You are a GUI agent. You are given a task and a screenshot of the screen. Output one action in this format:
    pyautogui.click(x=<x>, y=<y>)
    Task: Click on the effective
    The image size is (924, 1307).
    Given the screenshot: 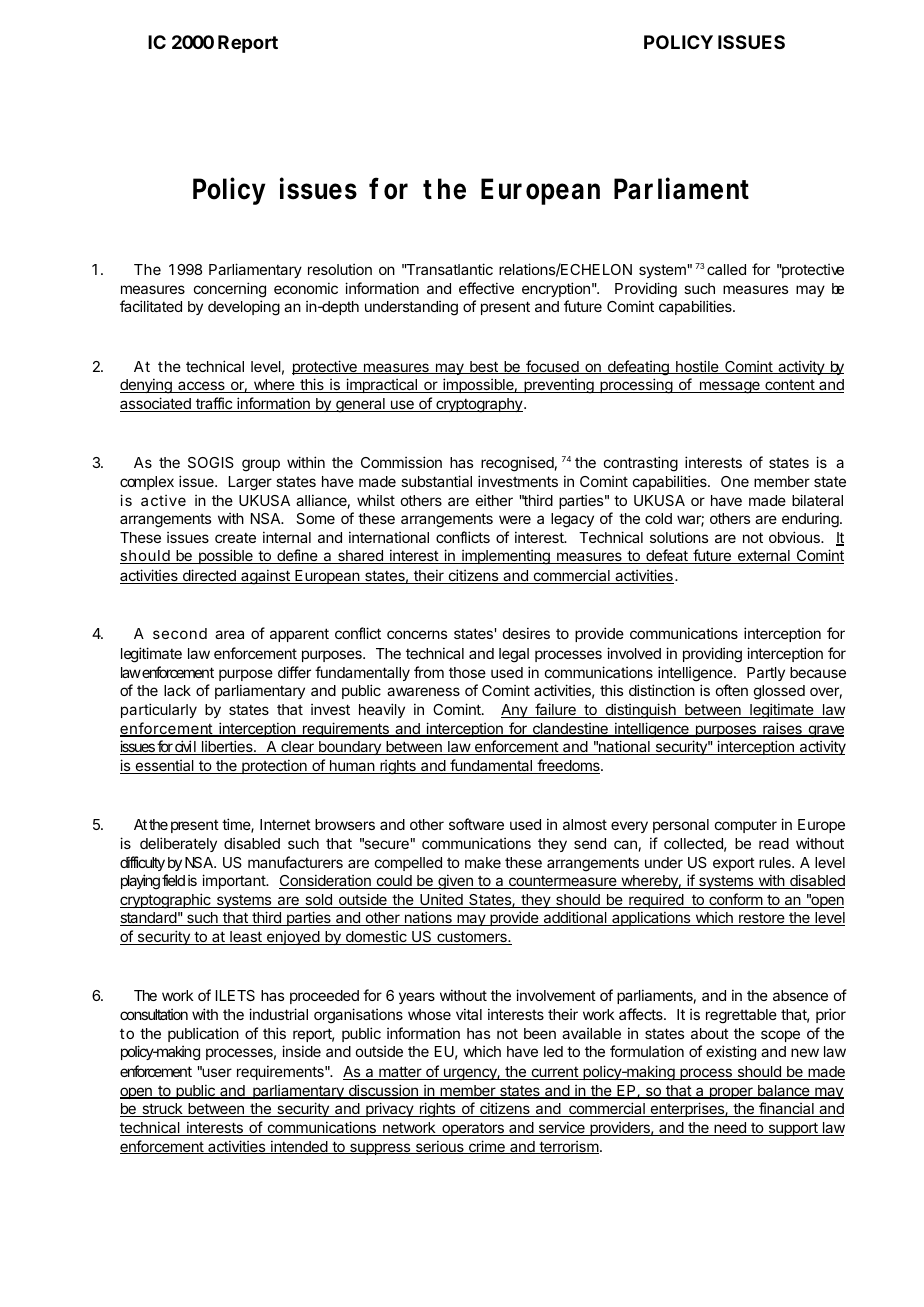 What is the action you would take?
    pyautogui.click(x=486, y=288)
